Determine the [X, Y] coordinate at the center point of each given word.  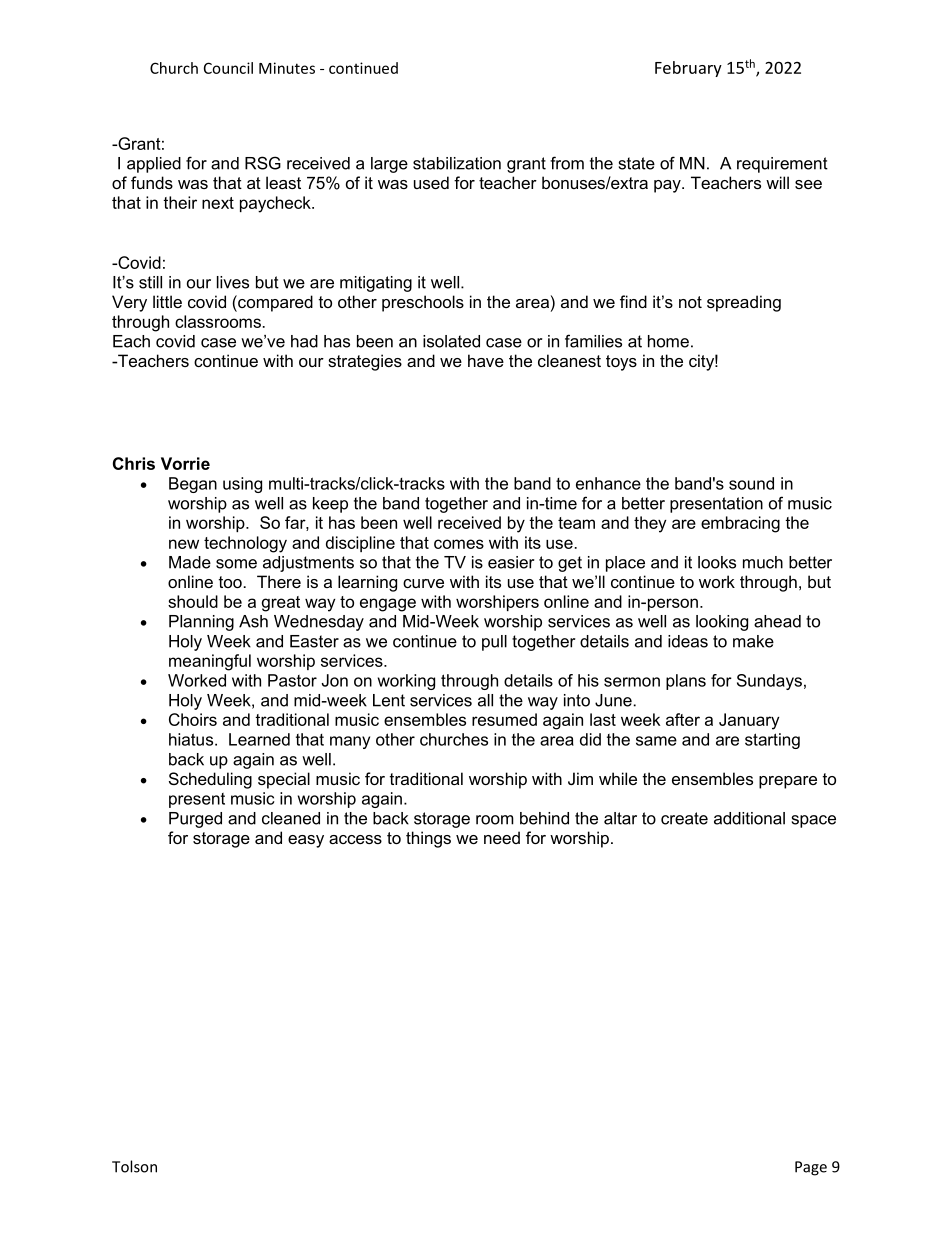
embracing [740, 524]
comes [459, 544]
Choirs [193, 719]
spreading [744, 303]
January [749, 721]
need [502, 837]
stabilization [457, 163]
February [688, 69]
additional [749, 818]
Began [193, 485]
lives [233, 282]
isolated [451, 341]
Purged [195, 820]
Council [228, 68]
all [485, 700]
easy [306, 841]
